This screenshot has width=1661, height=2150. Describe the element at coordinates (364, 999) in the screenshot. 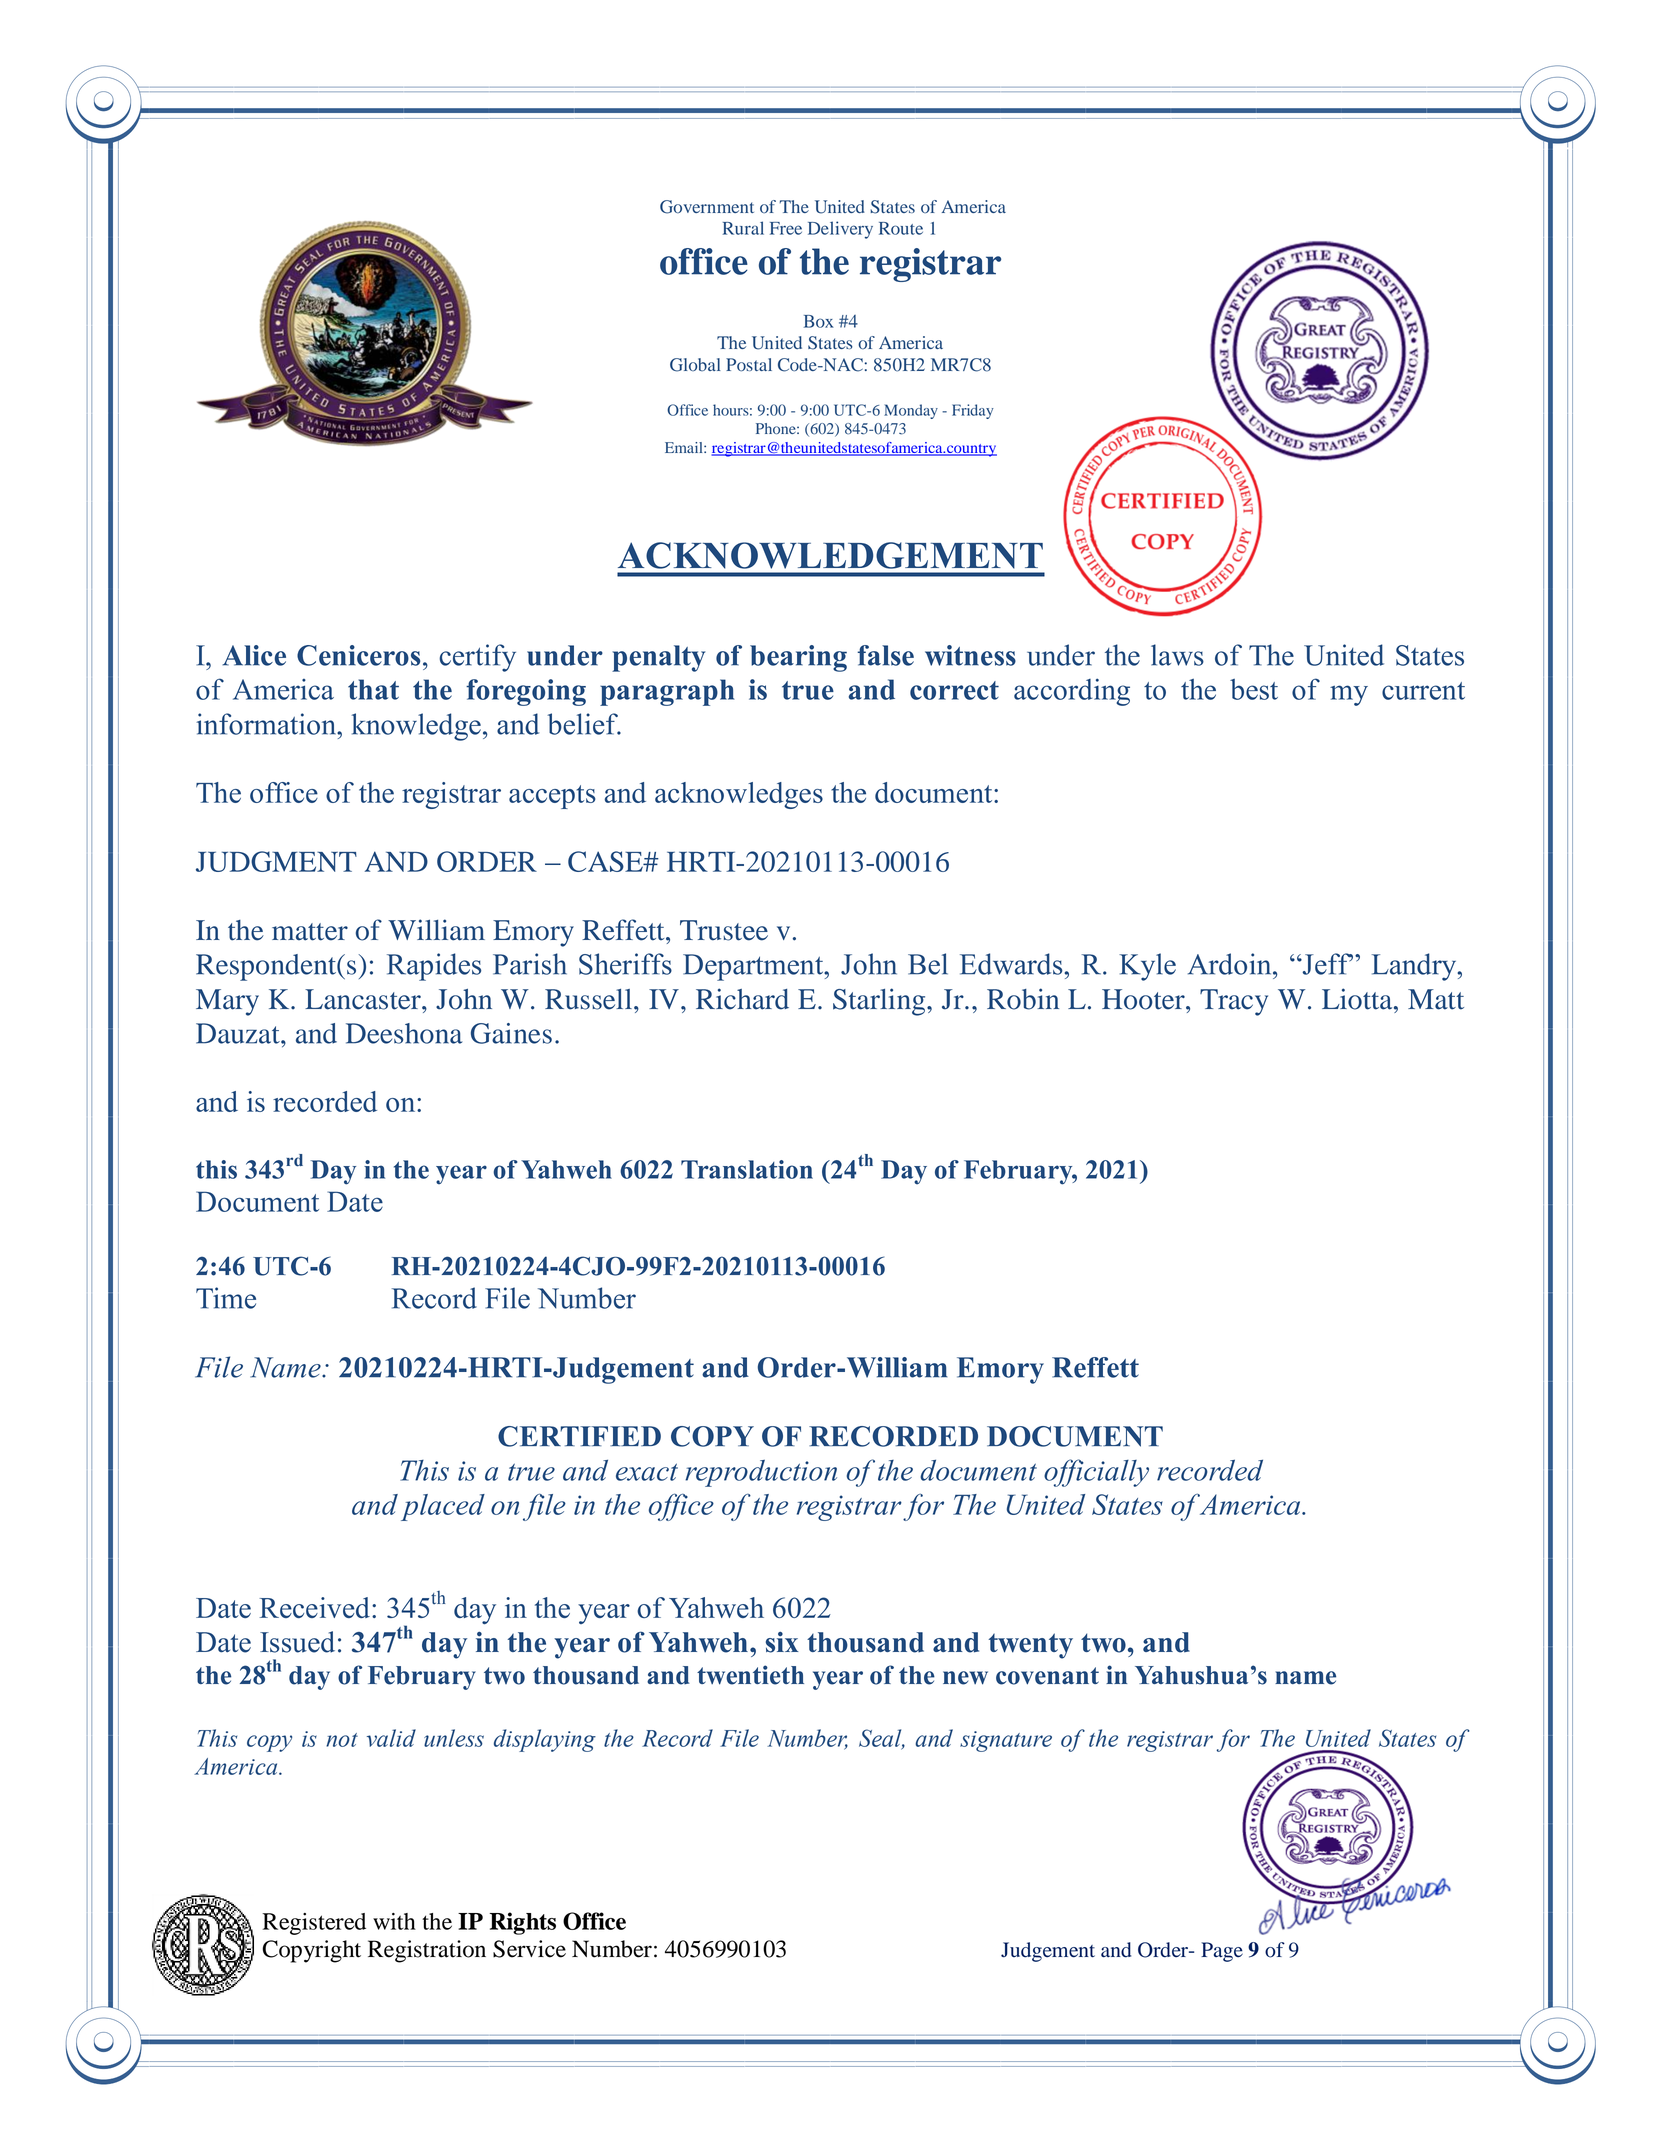

I see `Lancaster` at that location.
